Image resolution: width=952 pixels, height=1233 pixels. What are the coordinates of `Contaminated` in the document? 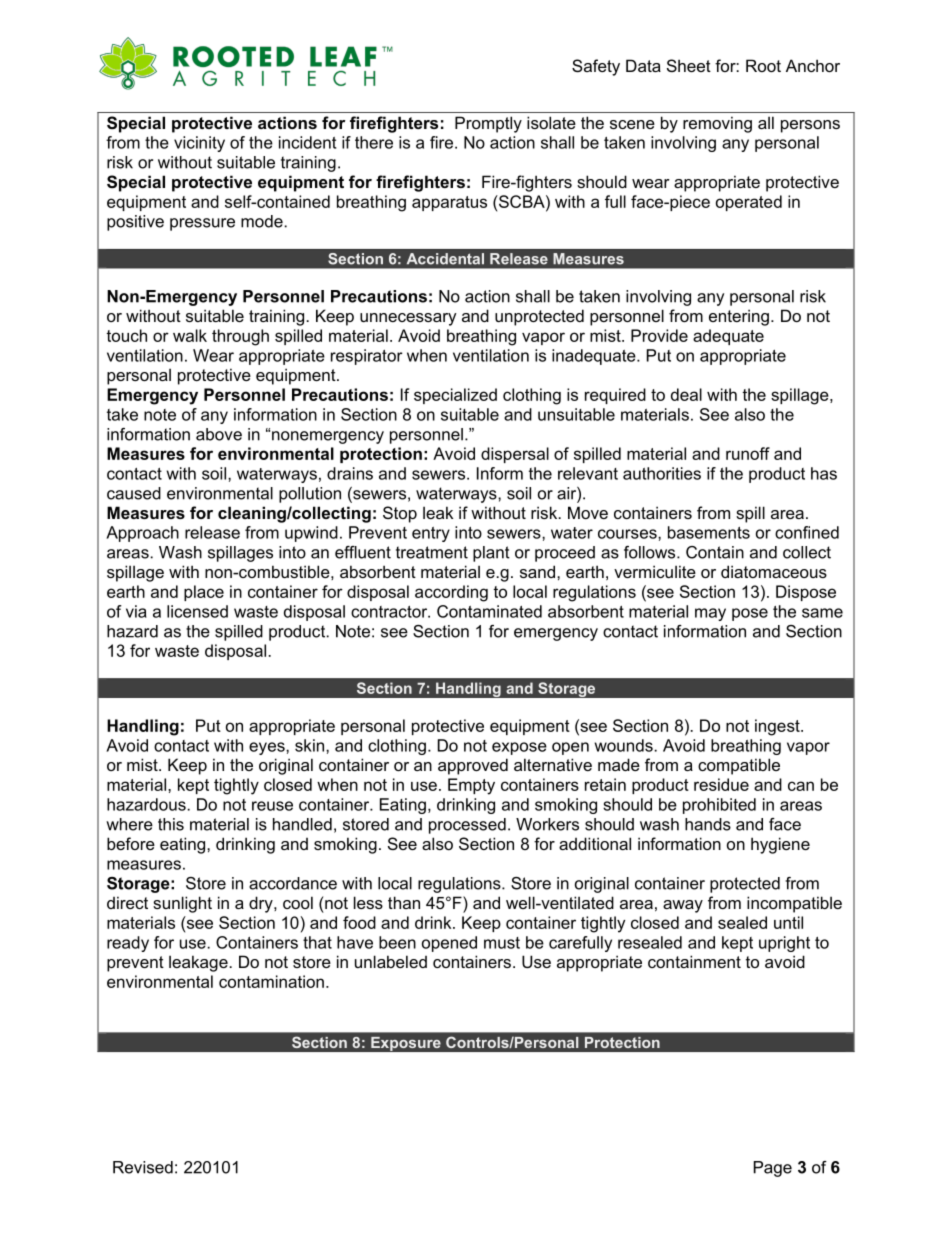 It's located at (489, 611).
